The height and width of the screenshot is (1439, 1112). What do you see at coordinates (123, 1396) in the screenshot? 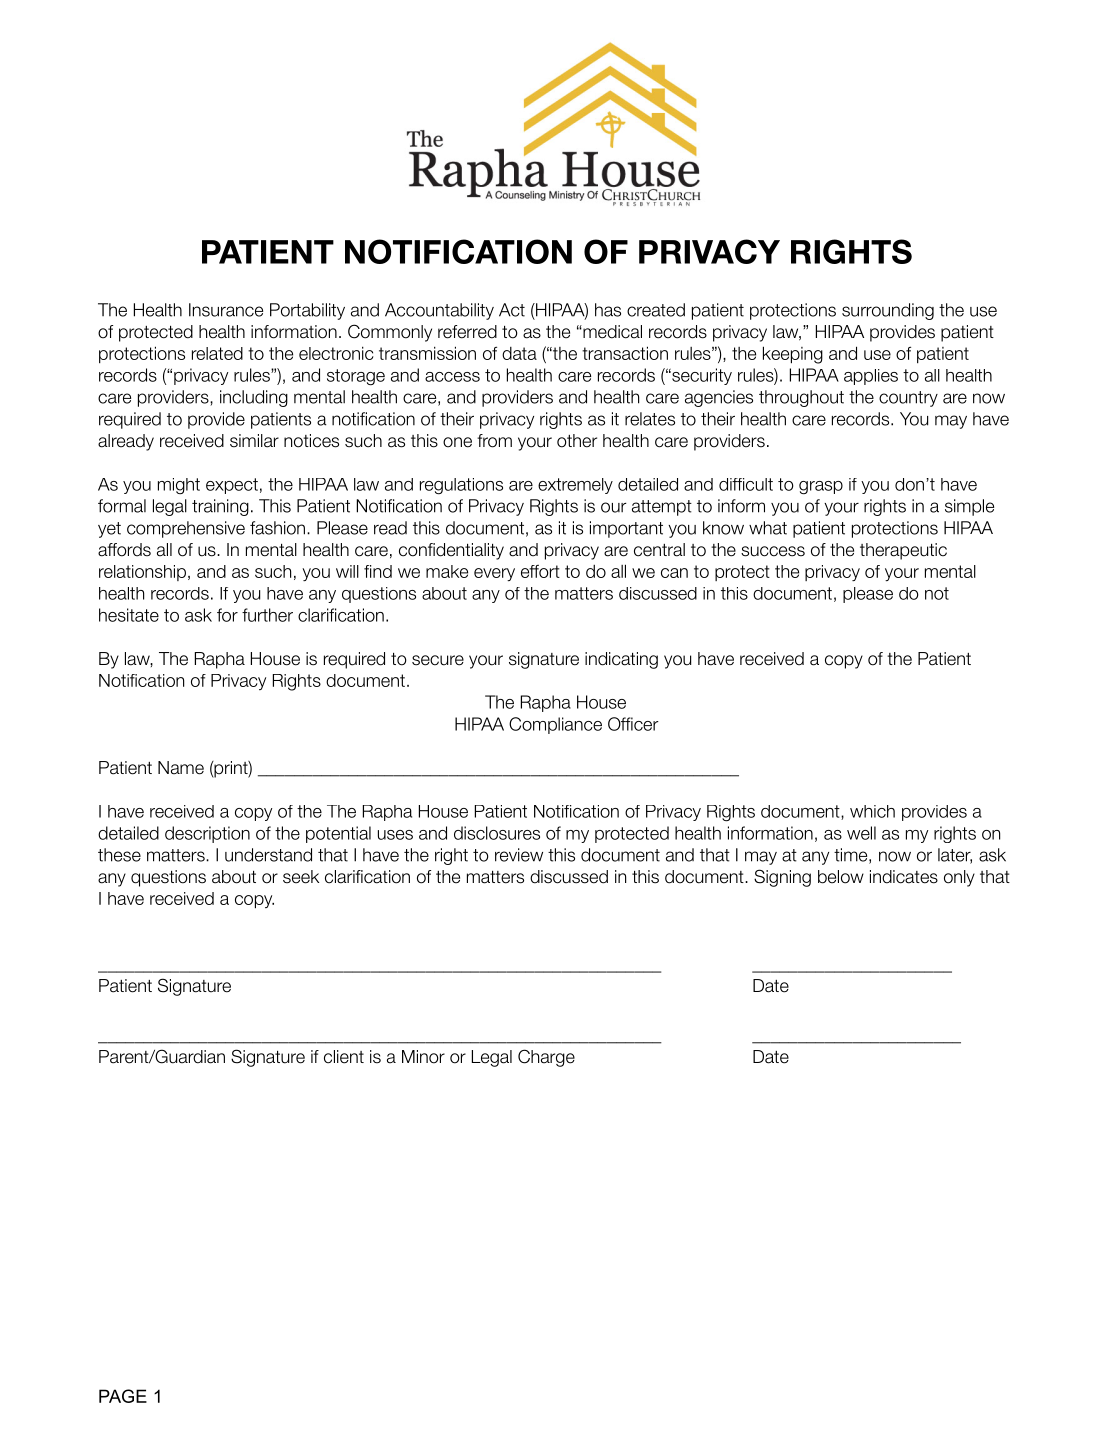
I see `PAGE` at bounding box center [123, 1396].
